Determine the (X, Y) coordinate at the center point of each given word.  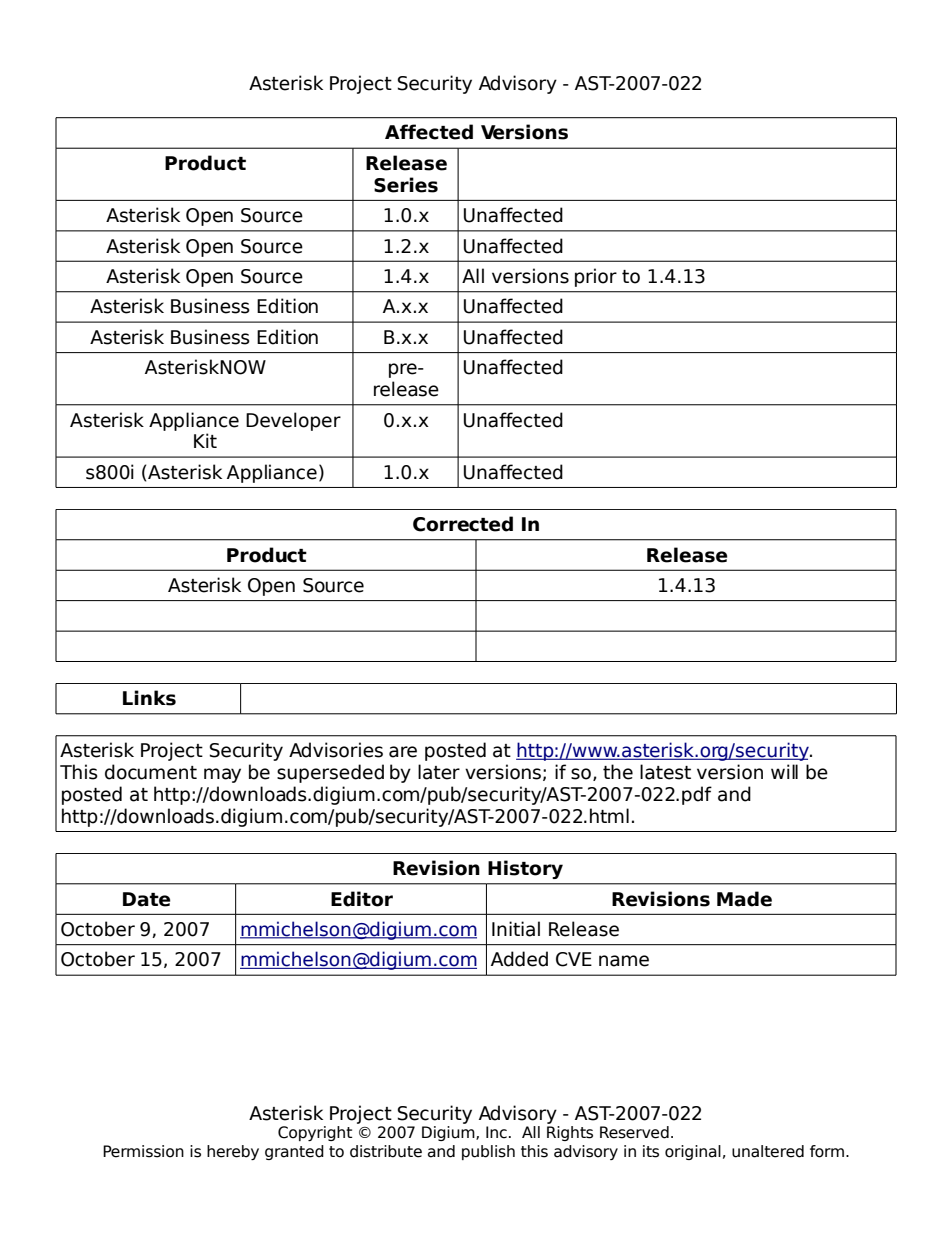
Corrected (463, 524)
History (525, 869)
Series (406, 185)
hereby (233, 1152)
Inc (496, 1132)
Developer (293, 421)
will (784, 771)
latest (665, 772)
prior (596, 277)
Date (147, 899)
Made (744, 899)
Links (149, 698)
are (403, 752)
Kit (205, 440)
